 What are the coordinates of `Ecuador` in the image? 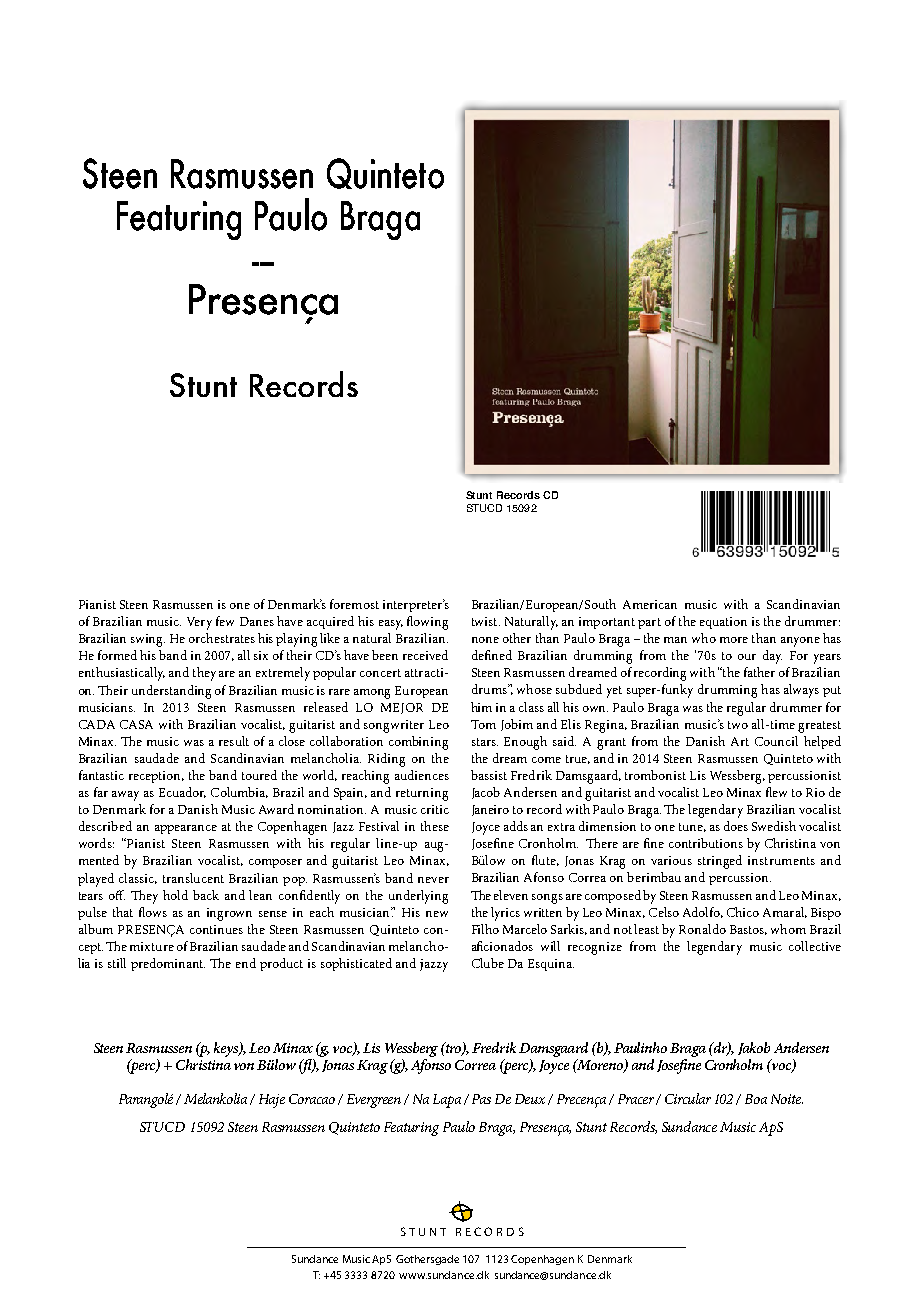 It's located at (182, 792).
